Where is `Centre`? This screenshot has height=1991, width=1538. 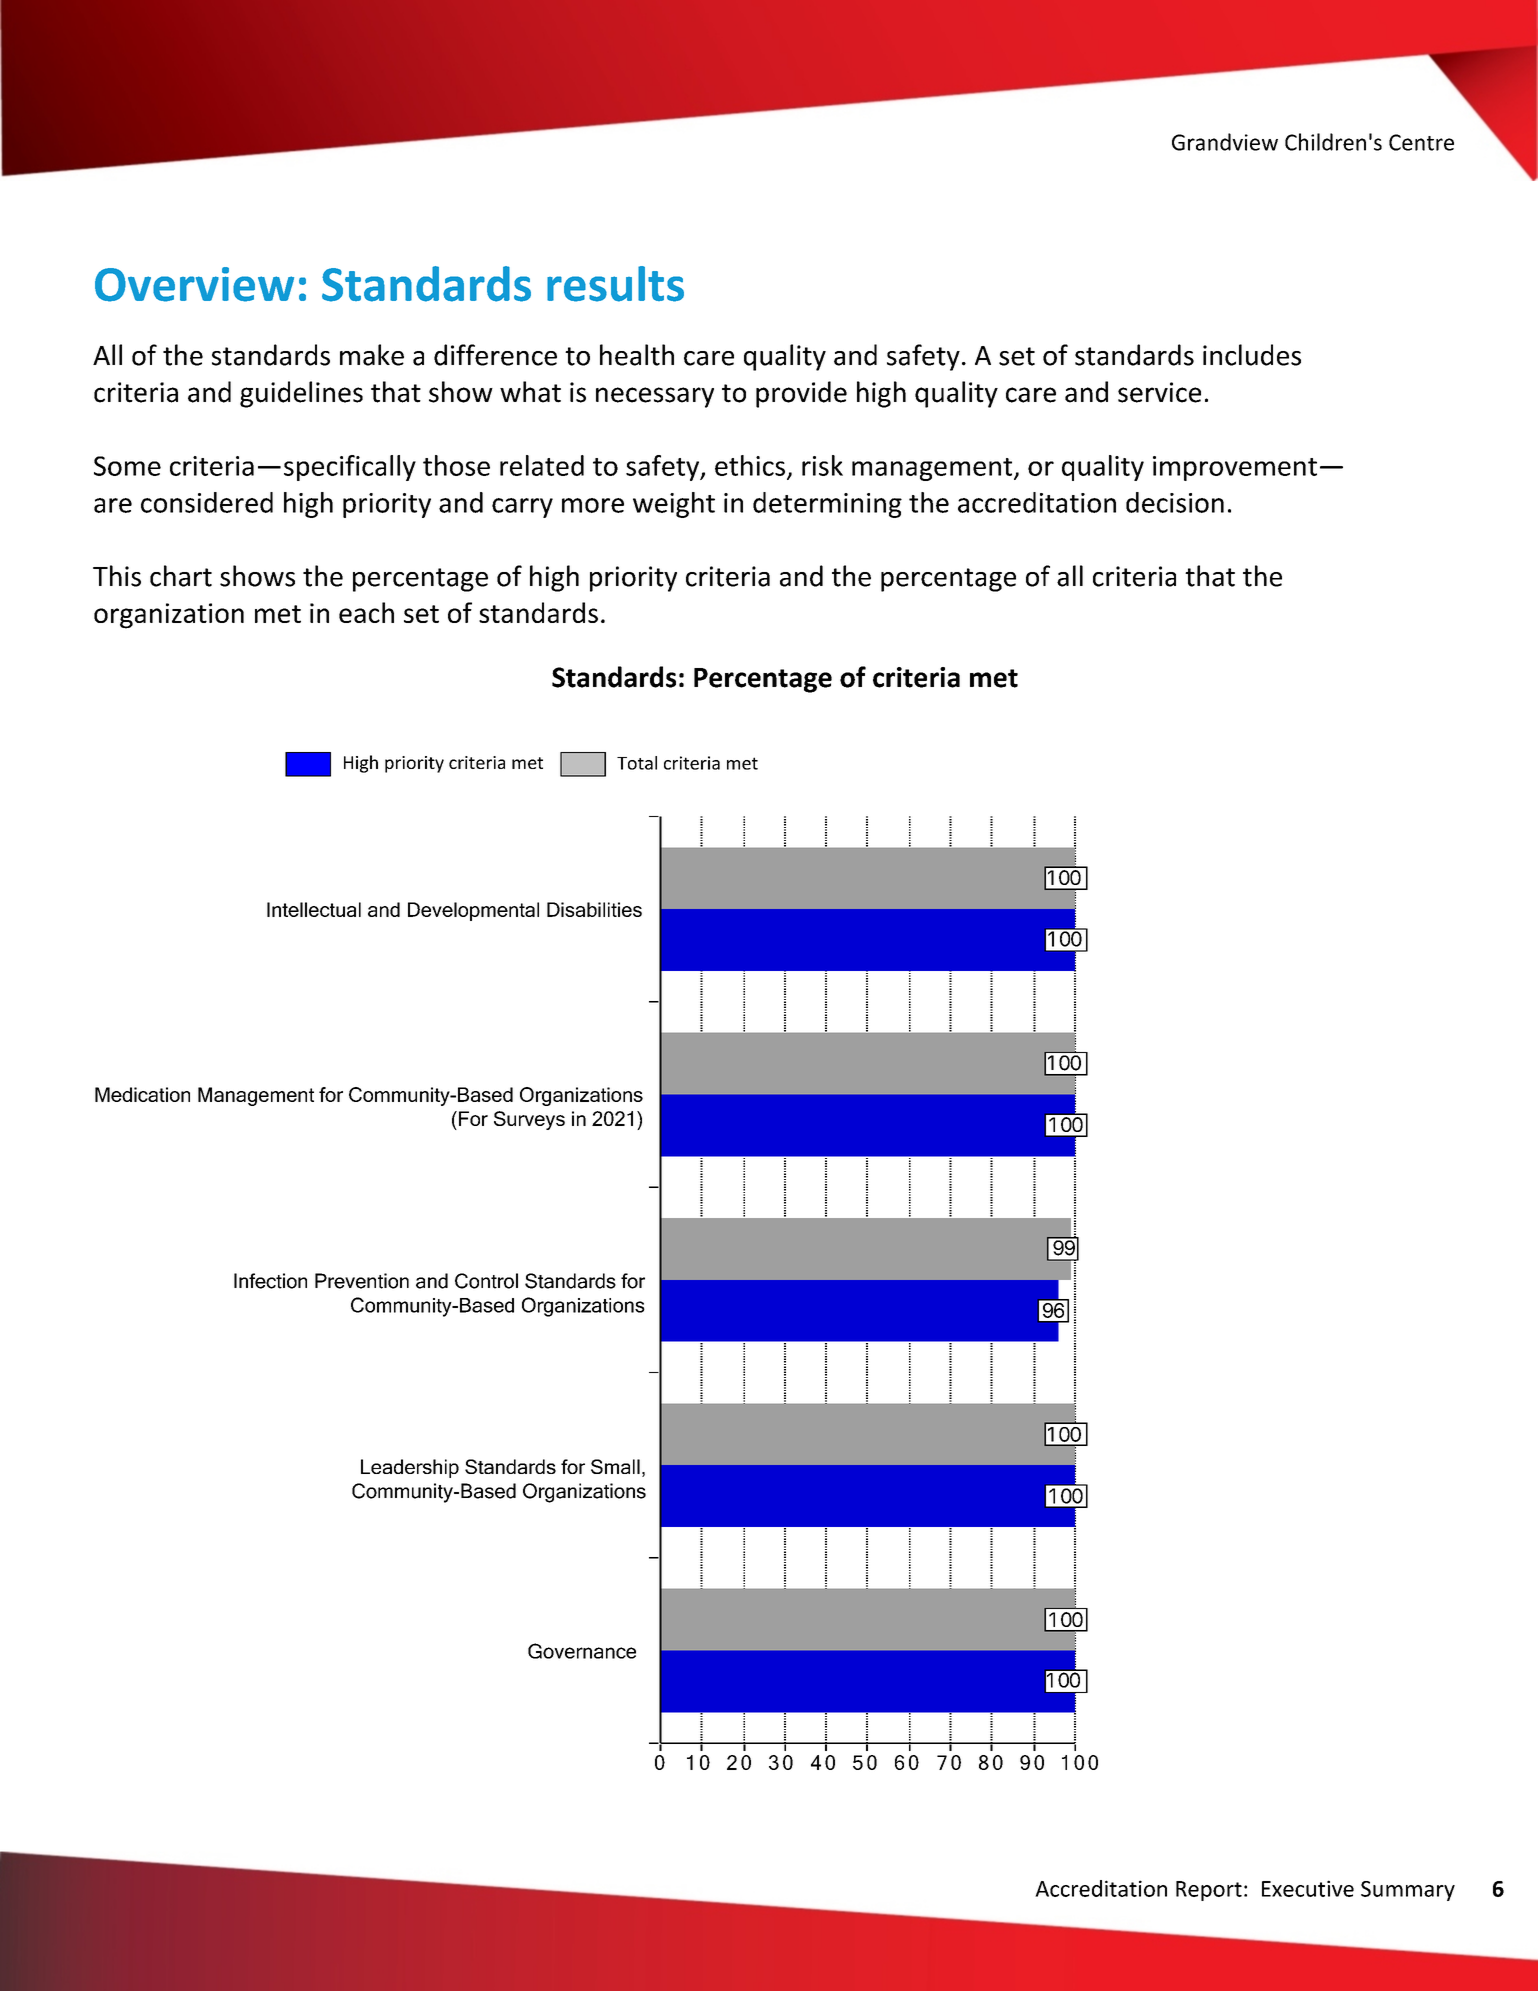
Centre is located at coordinates (1421, 142).
